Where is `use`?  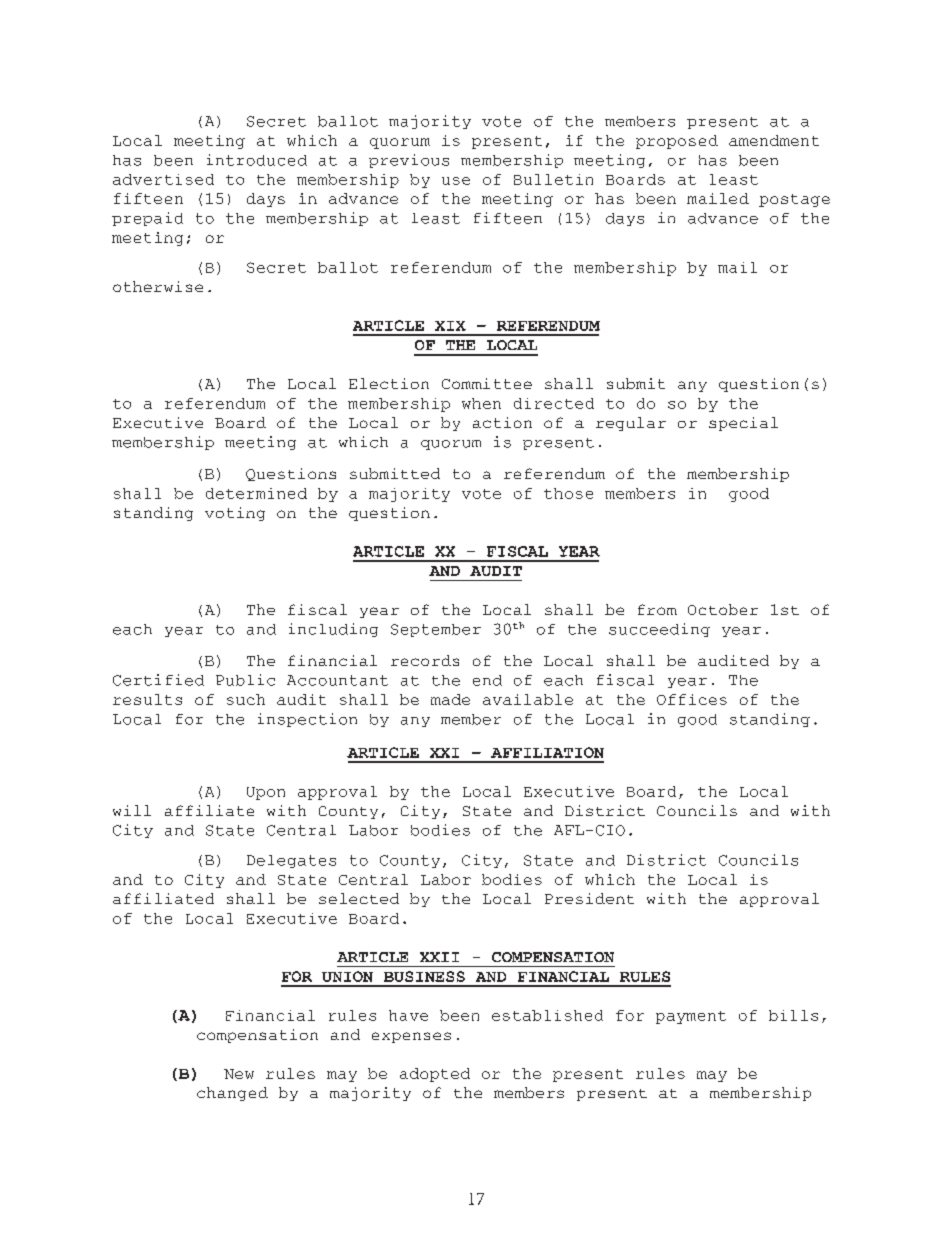 use is located at coordinates (456, 181).
